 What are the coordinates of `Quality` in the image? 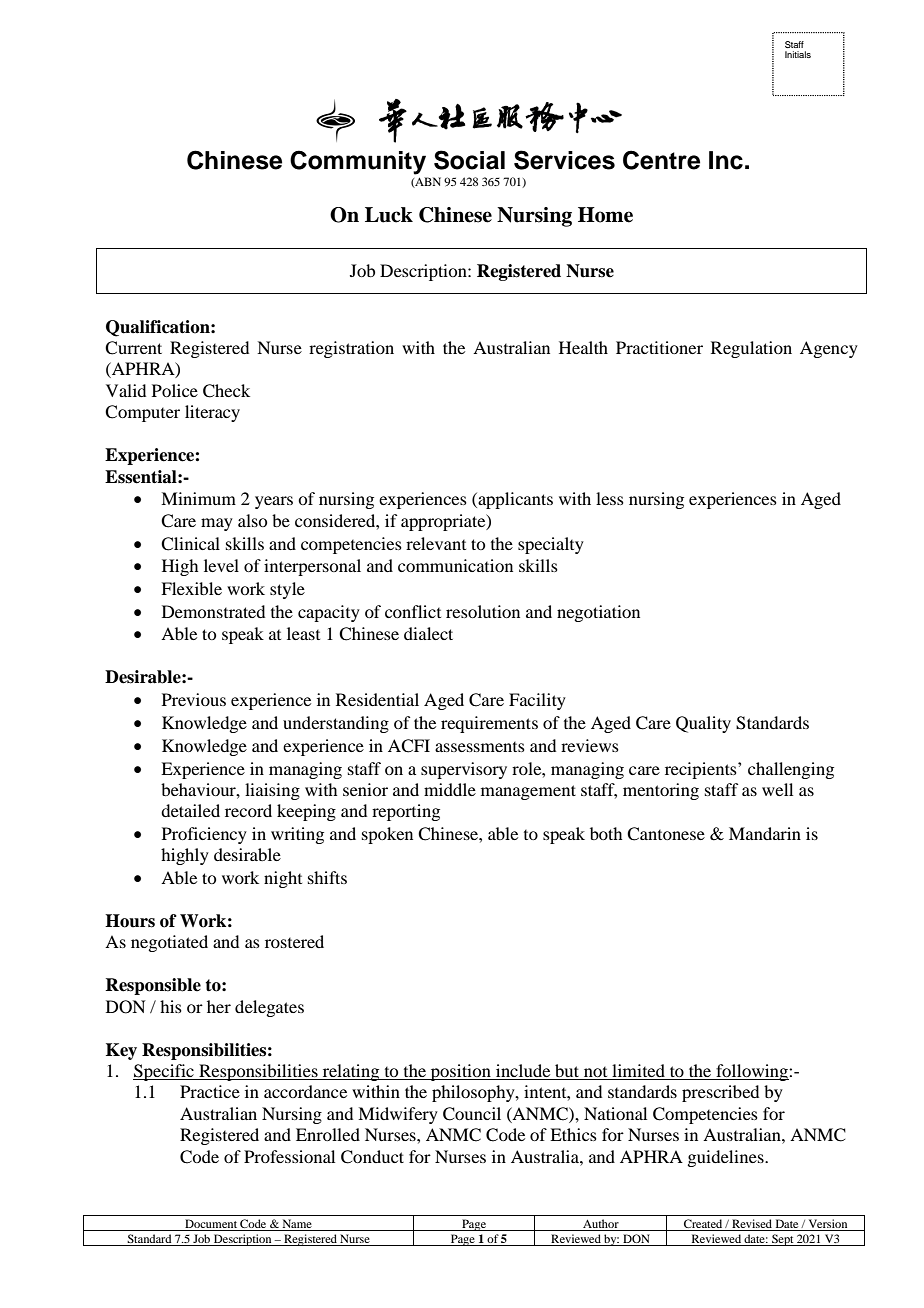 It's located at (703, 724).
